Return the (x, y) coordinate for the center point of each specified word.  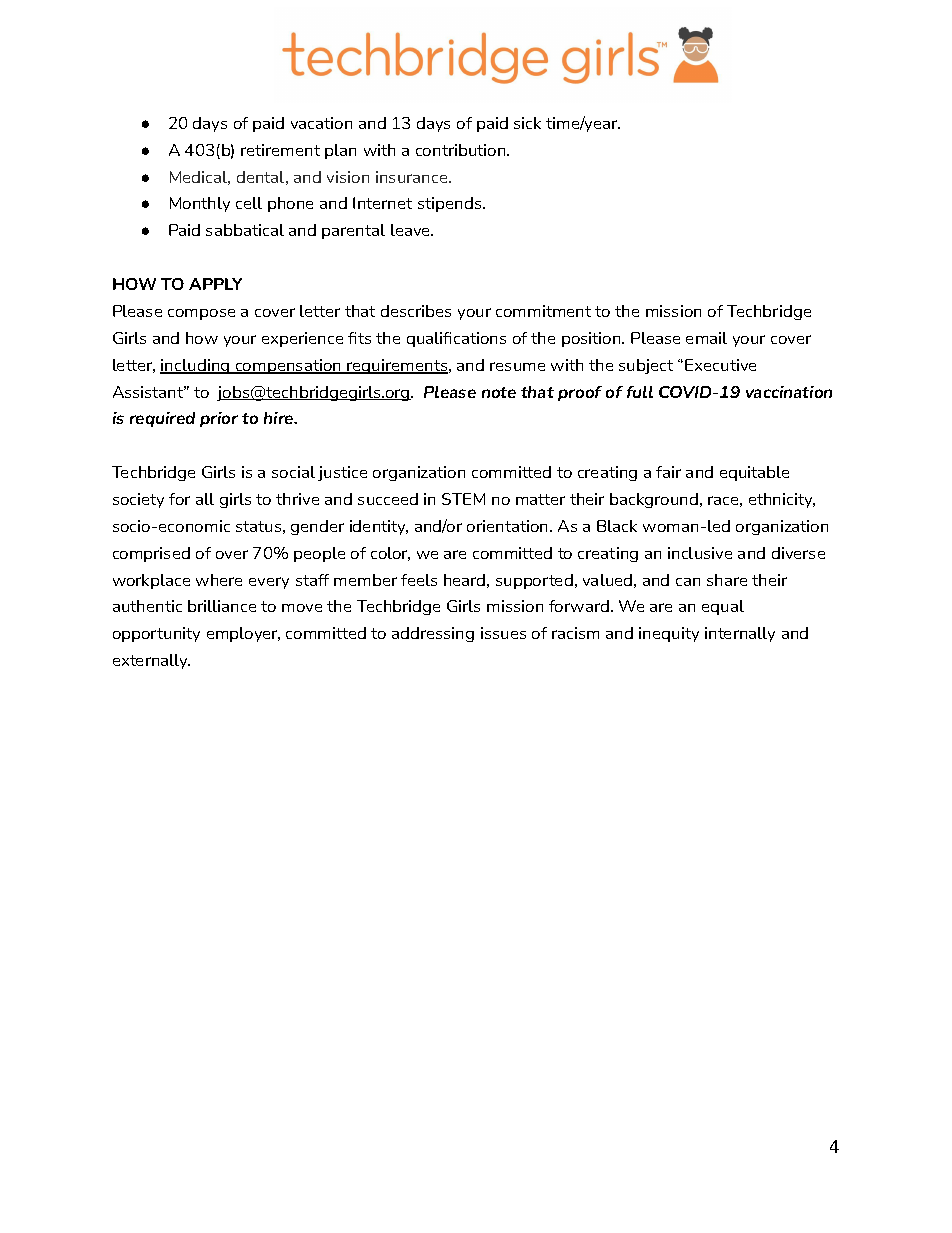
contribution (462, 150)
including (196, 366)
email (706, 338)
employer (243, 634)
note (499, 392)
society (138, 500)
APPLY (215, 284)
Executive (720, 365)
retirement (280, 150)
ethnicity (782, 500)
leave (412, 230)
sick (527, 123)
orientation (509, 526)
